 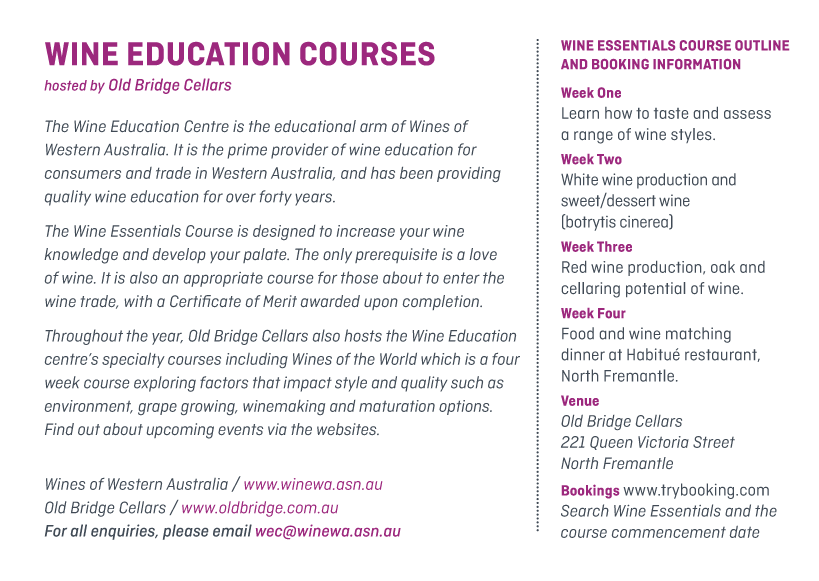 I want to click on with, so click(x=138, y=301).
